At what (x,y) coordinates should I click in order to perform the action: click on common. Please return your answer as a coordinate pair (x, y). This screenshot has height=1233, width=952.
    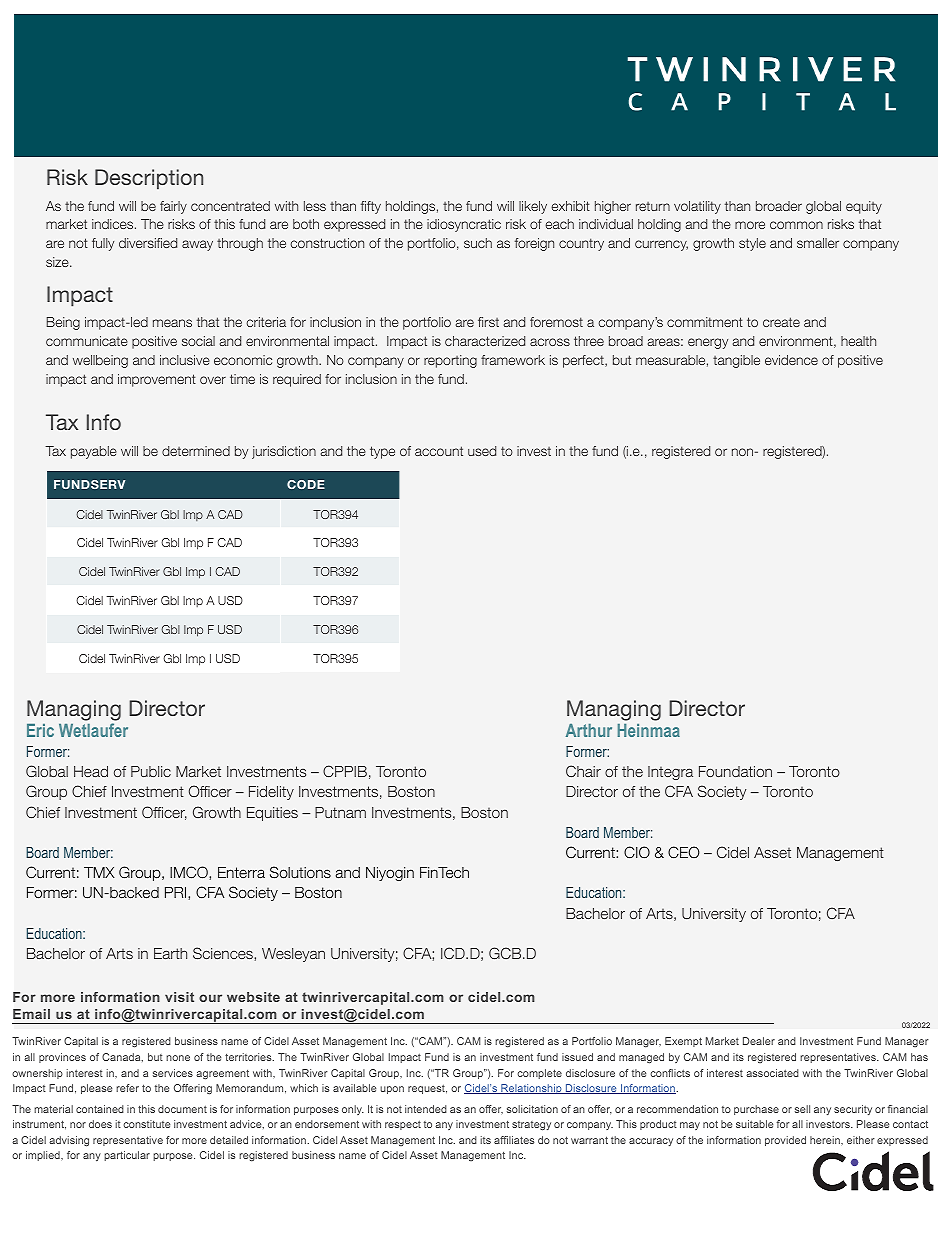
    Looking at the image, I should click on (796, 225).
